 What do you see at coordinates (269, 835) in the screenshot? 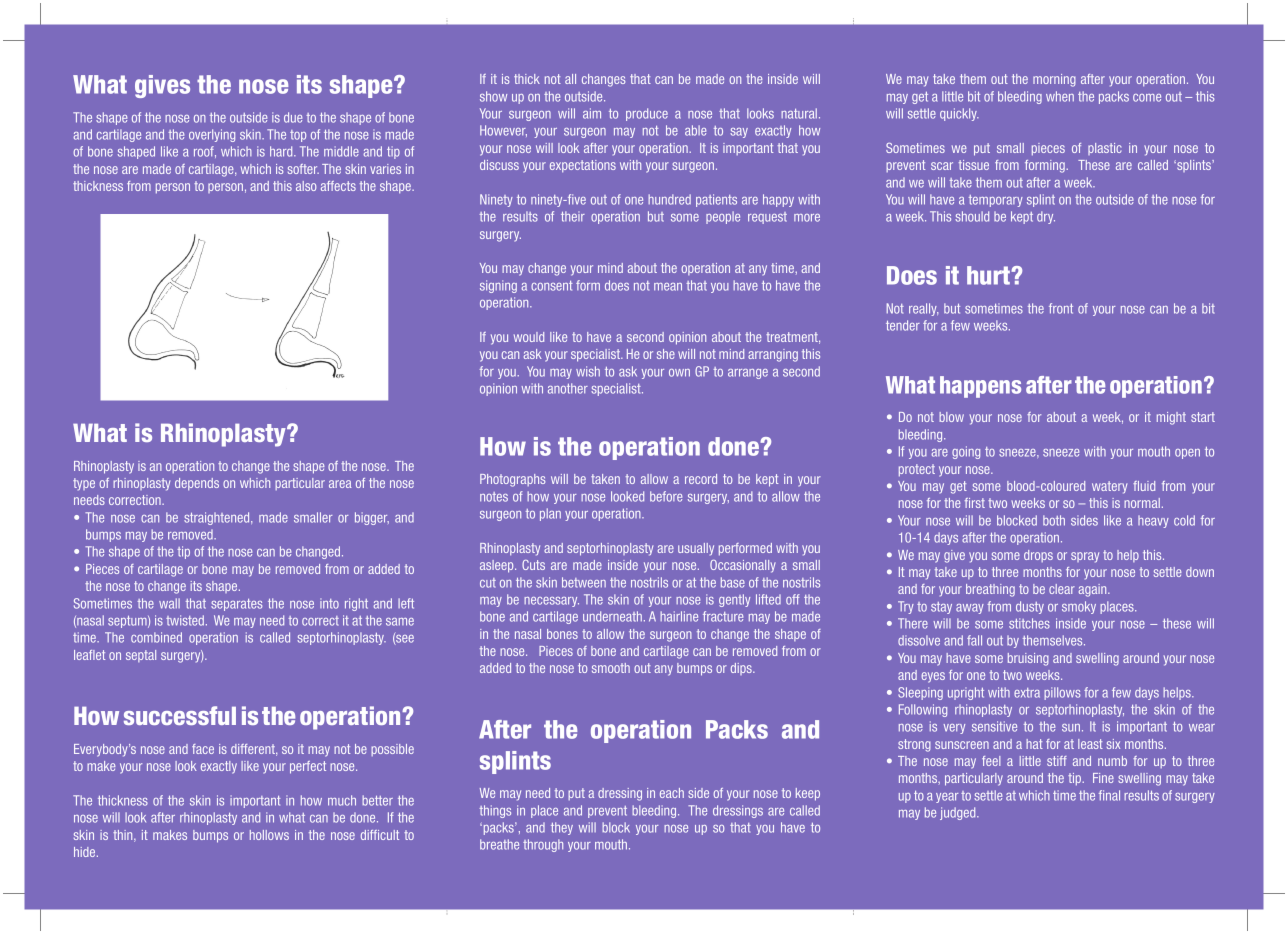
I see `hollows` at bounding box center [269, 835].
